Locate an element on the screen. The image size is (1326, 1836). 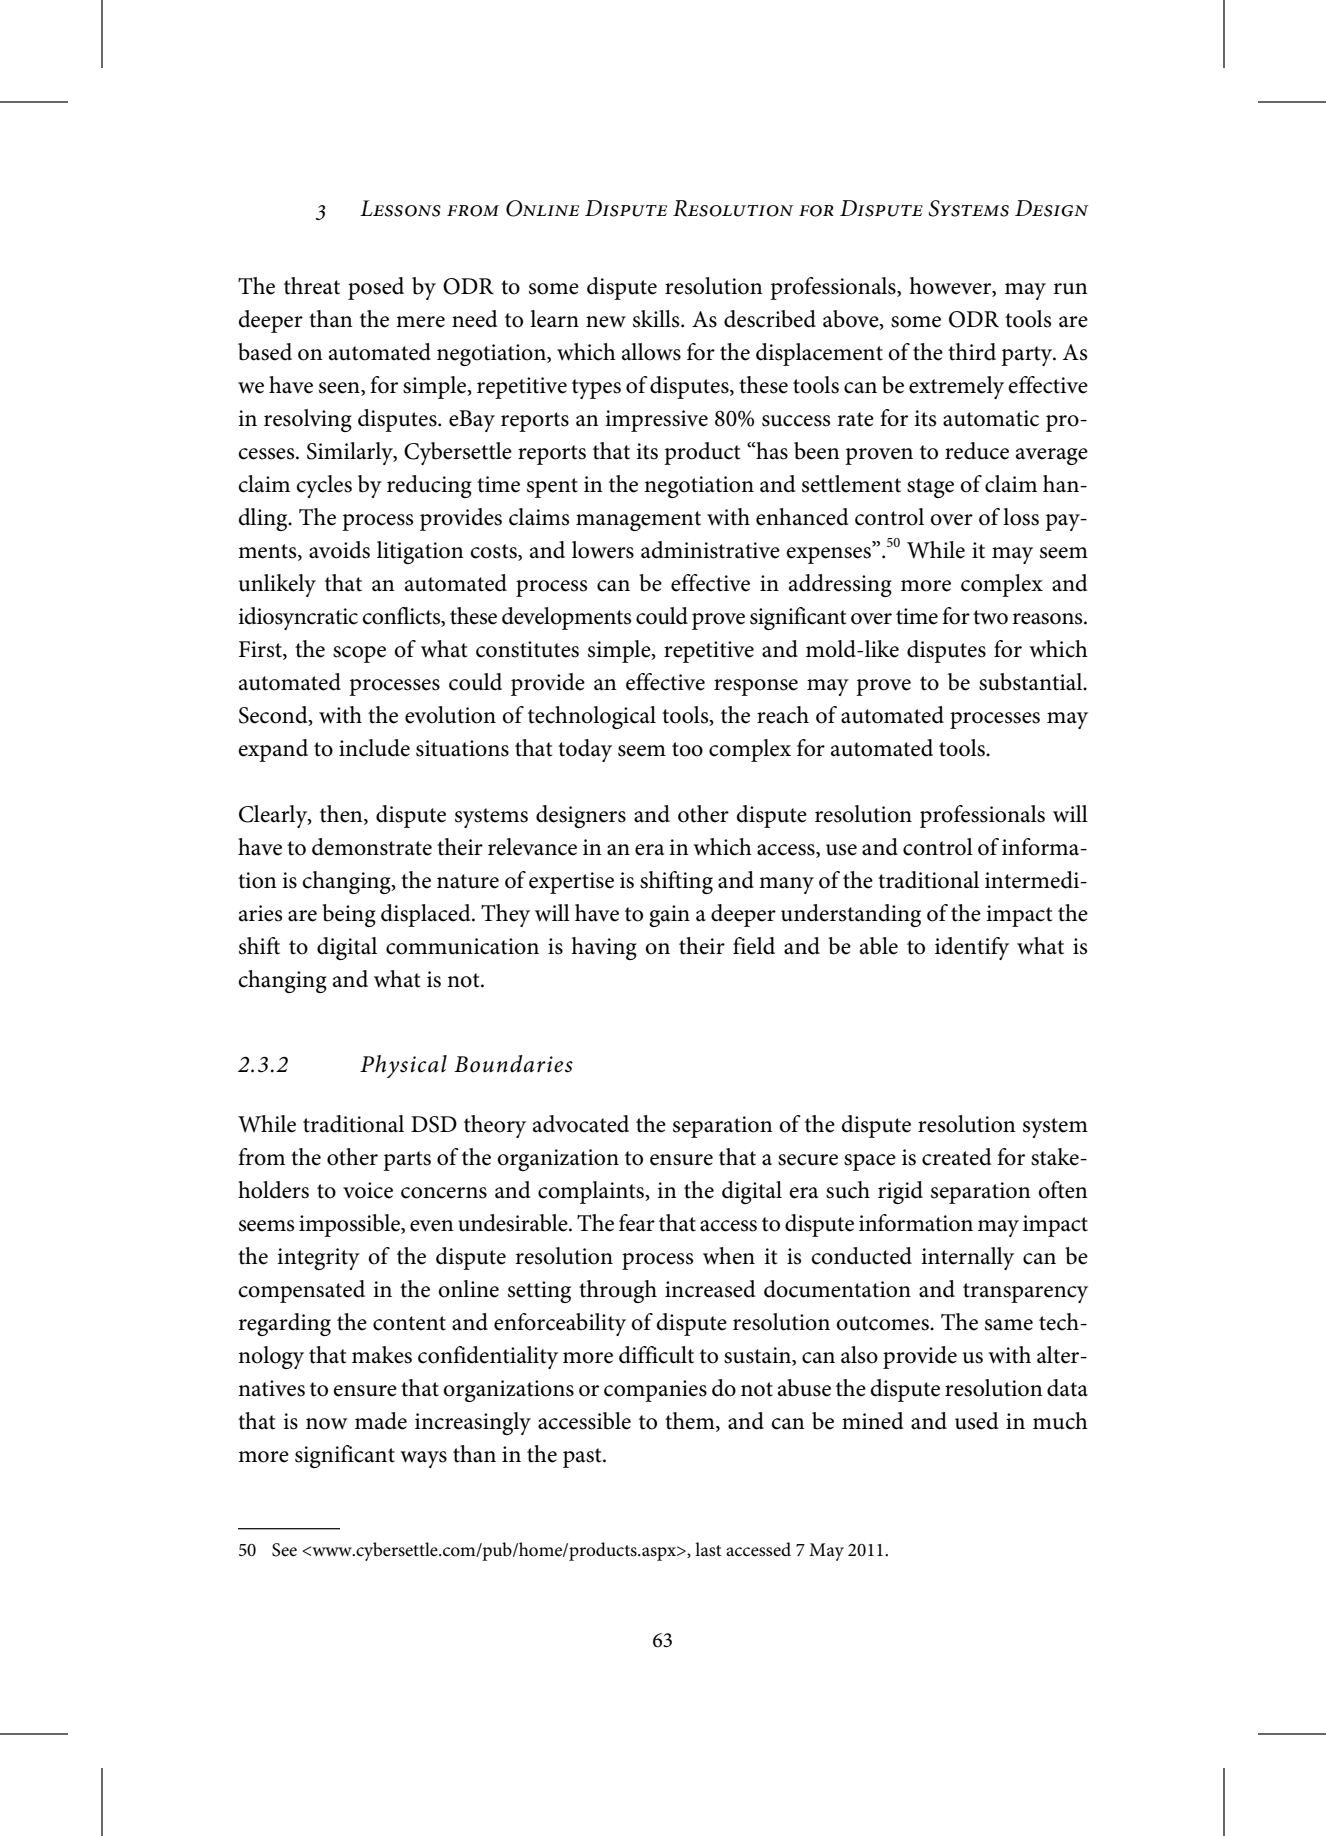
last is located at coordinates (708, 1549).
